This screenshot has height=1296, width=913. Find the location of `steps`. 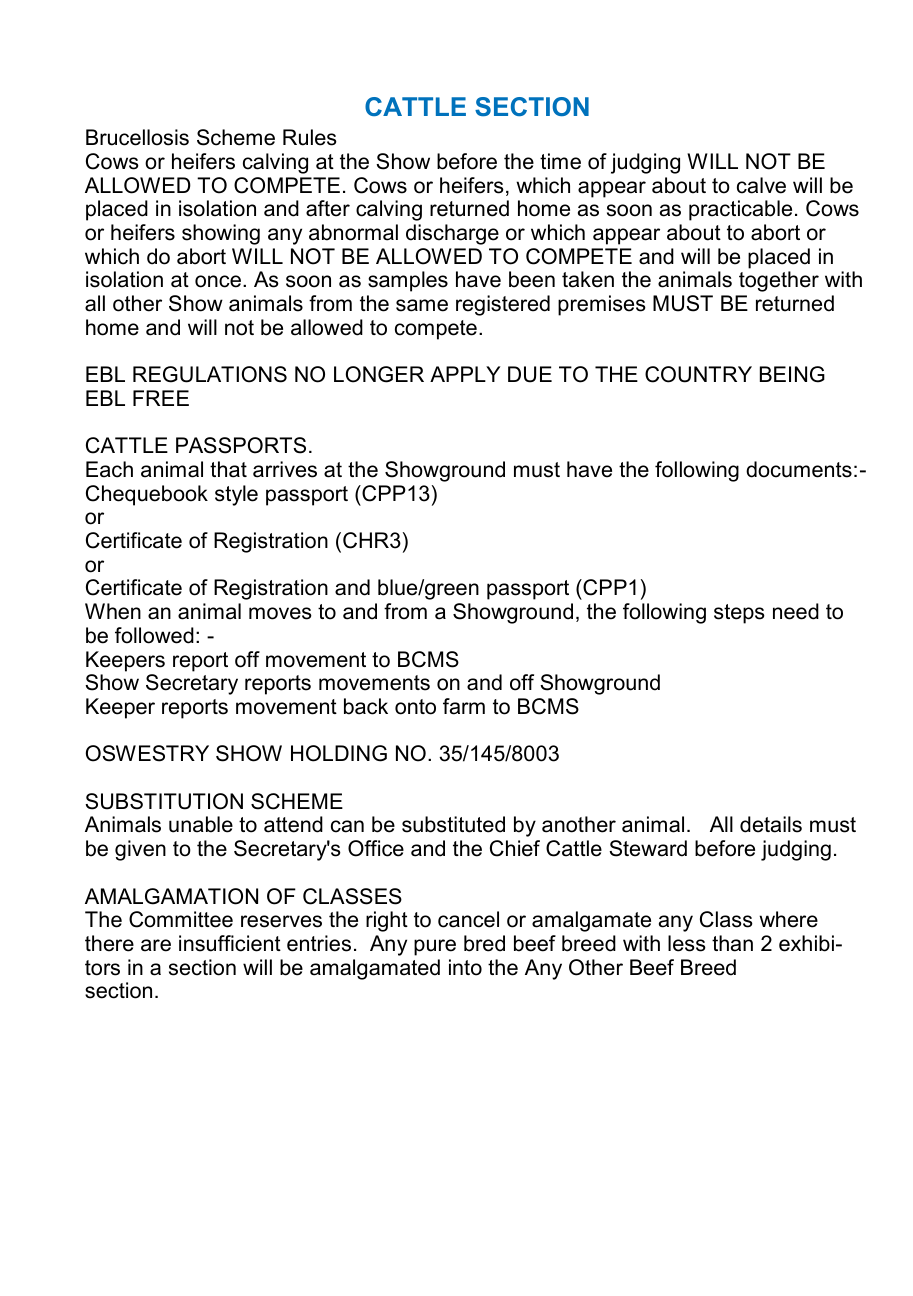

steps is located at coordinates (739, 614).
